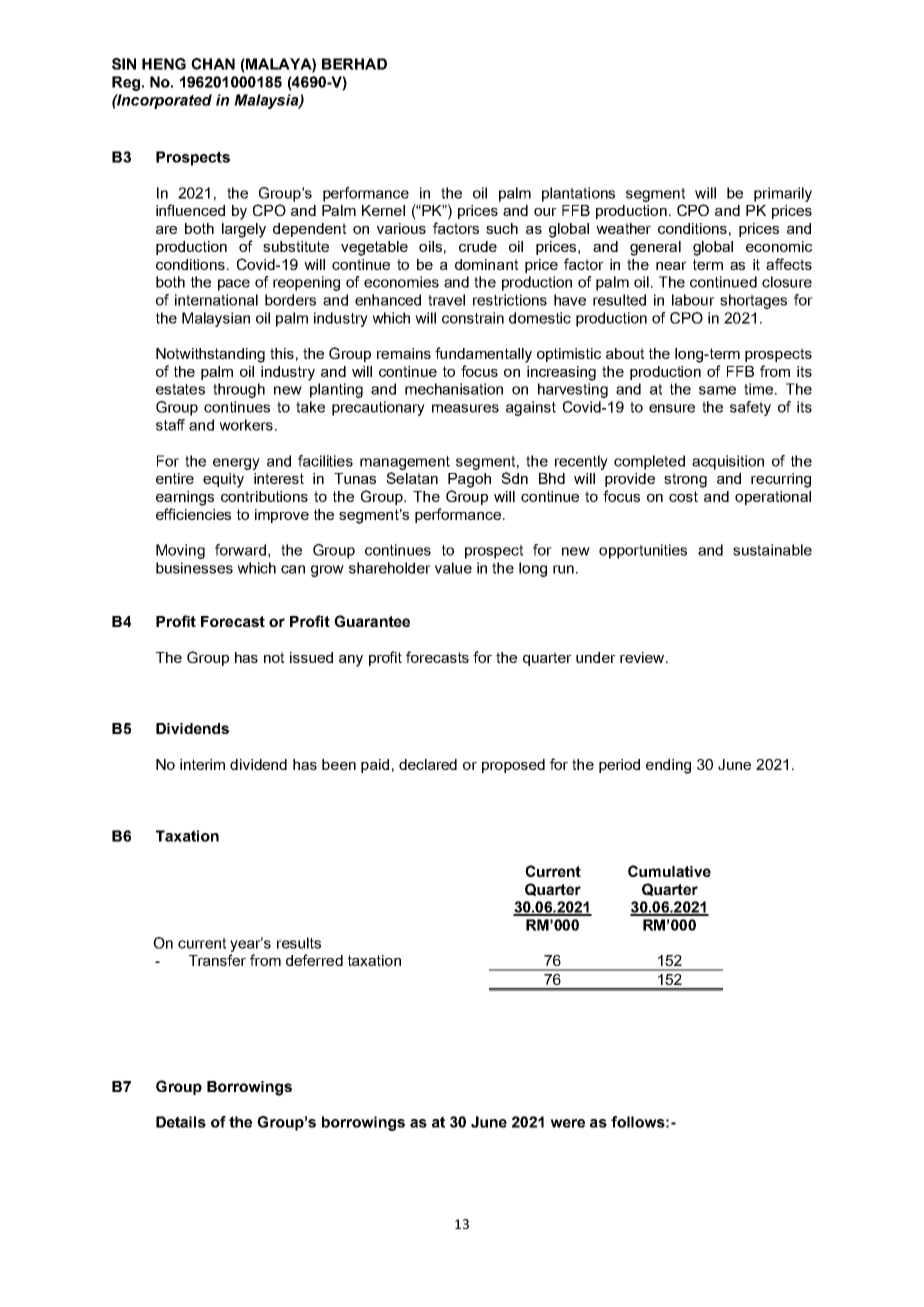  What do you see at coordinates (202, 764) in the page?
I see `interim` at bounding box center [202, 764].
